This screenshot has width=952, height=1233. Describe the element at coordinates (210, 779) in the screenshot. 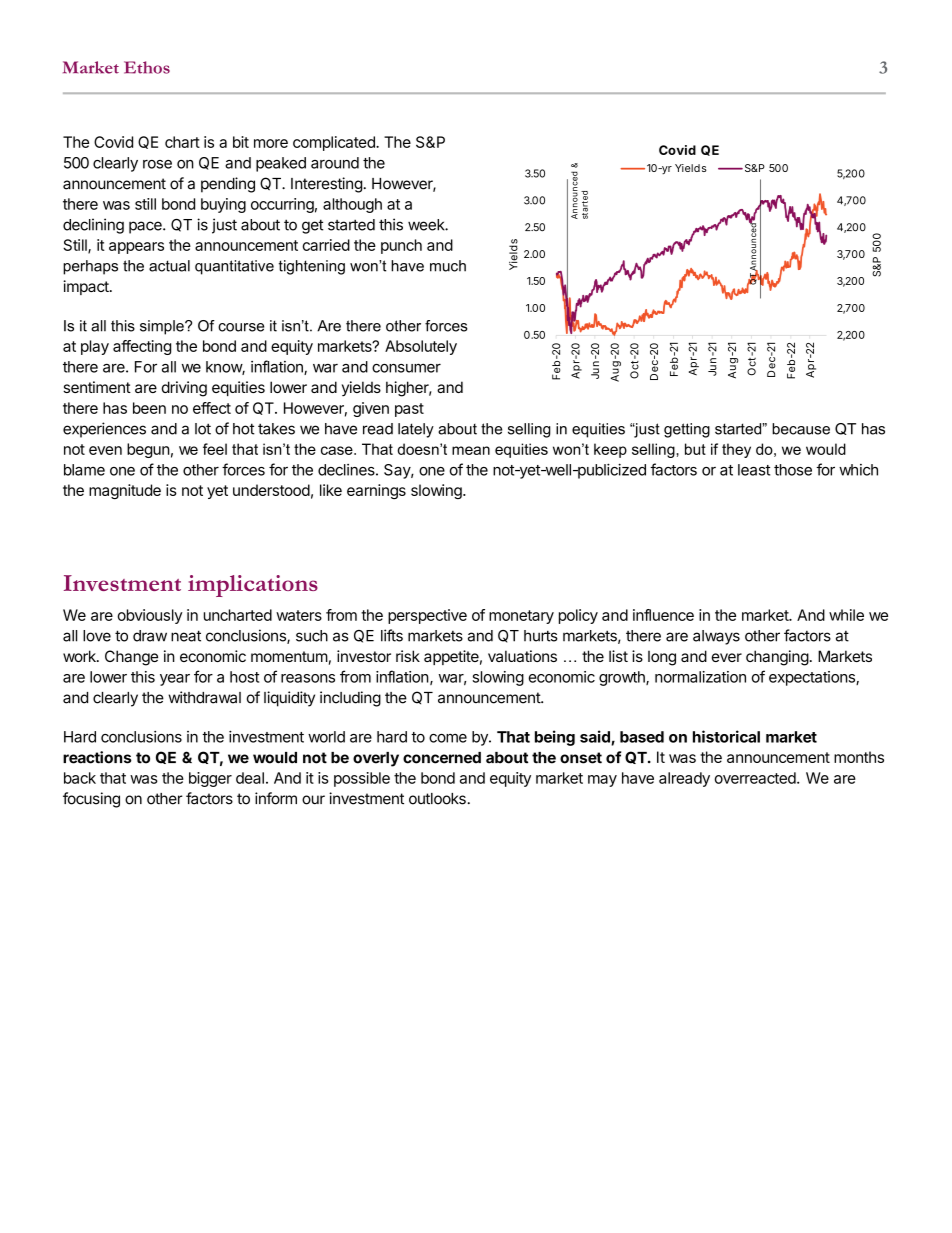

I see `bigger` at that location.
